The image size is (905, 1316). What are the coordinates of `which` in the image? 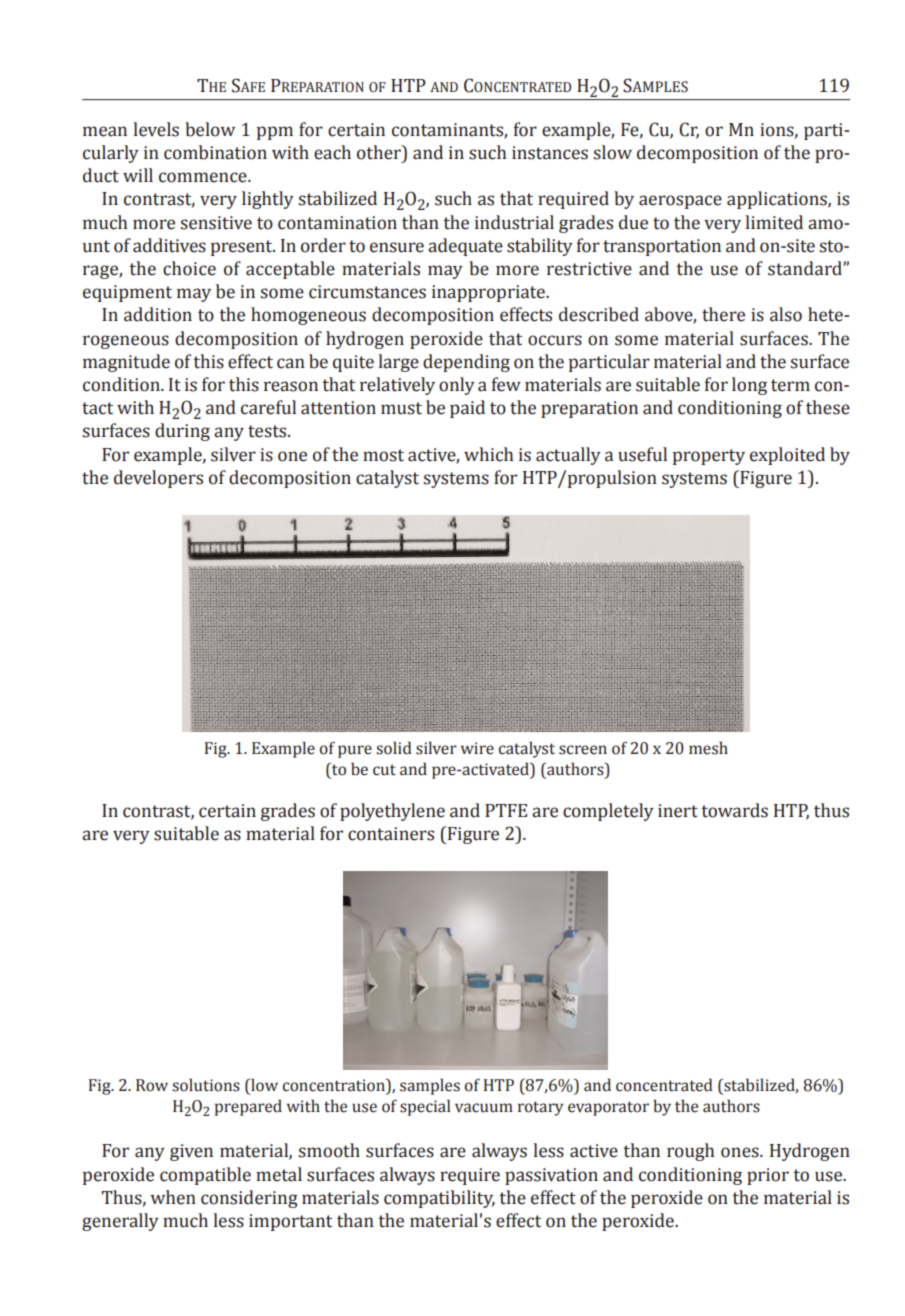 It's located at (489, 454).
